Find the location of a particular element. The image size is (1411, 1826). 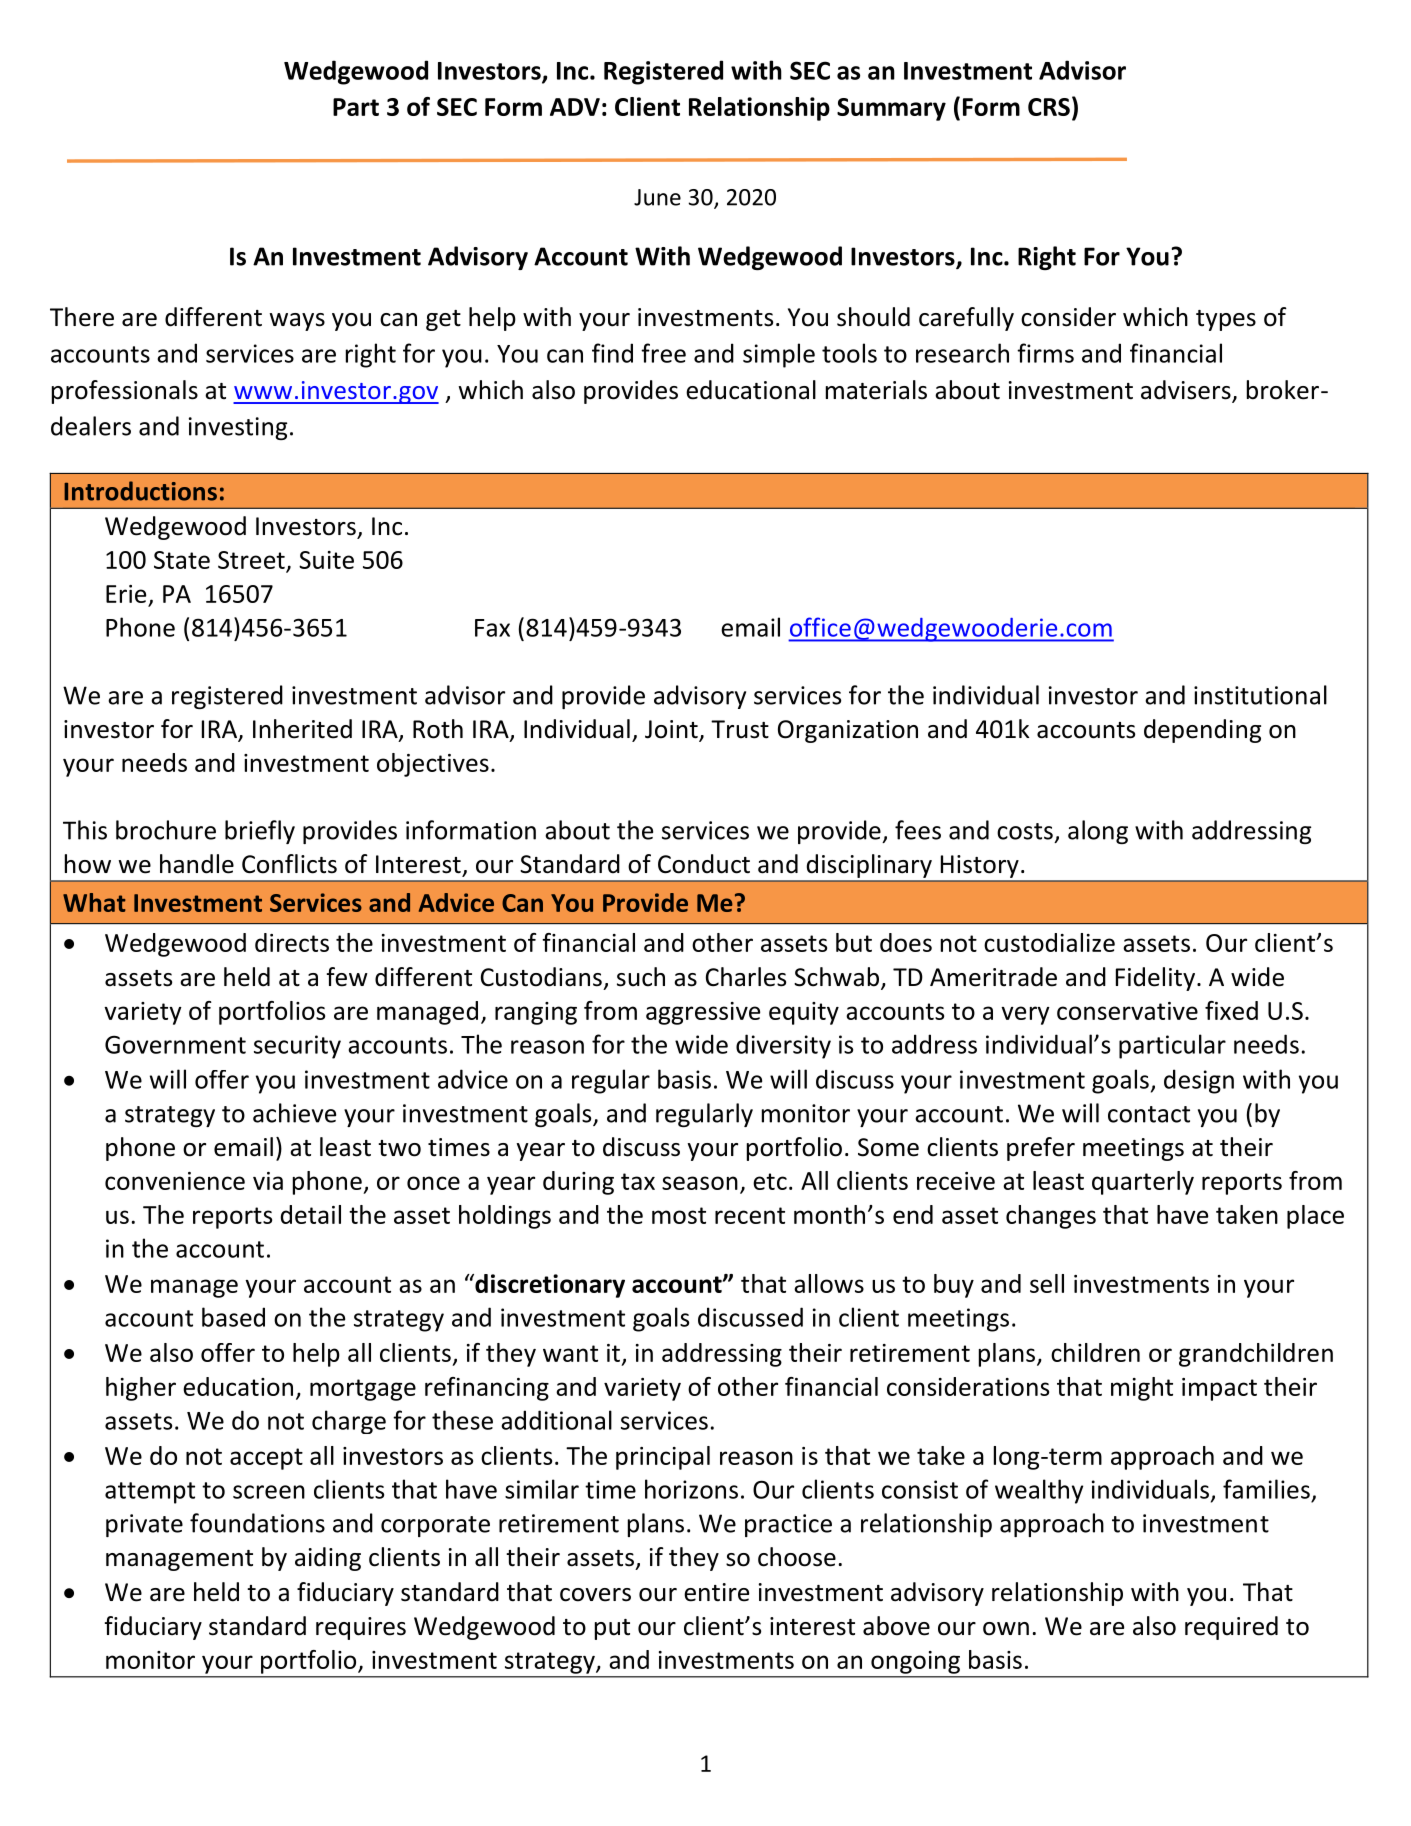

CRS is located at coordinates (1049, 107).
